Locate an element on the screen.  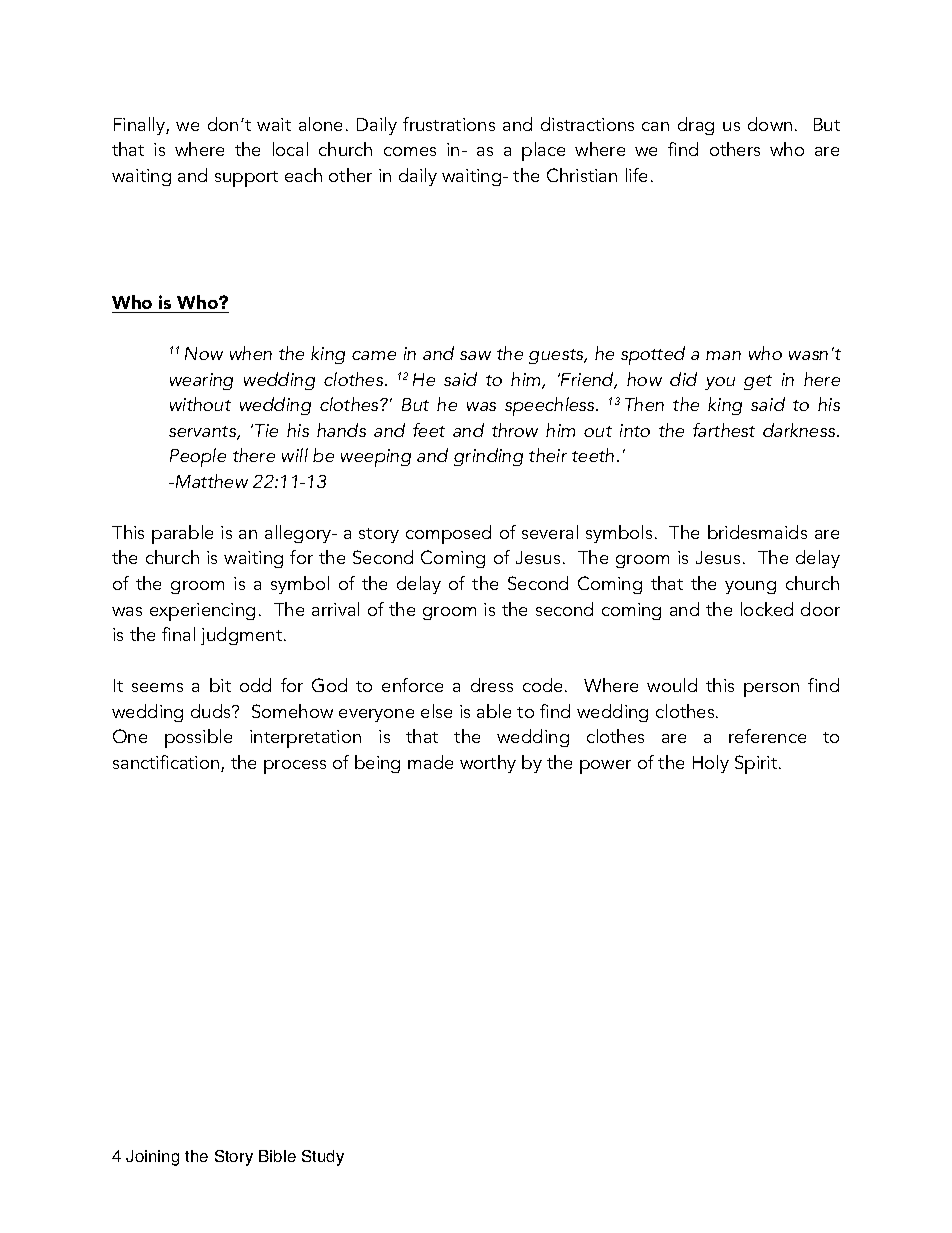
down is located at coordinates (770, 124).
